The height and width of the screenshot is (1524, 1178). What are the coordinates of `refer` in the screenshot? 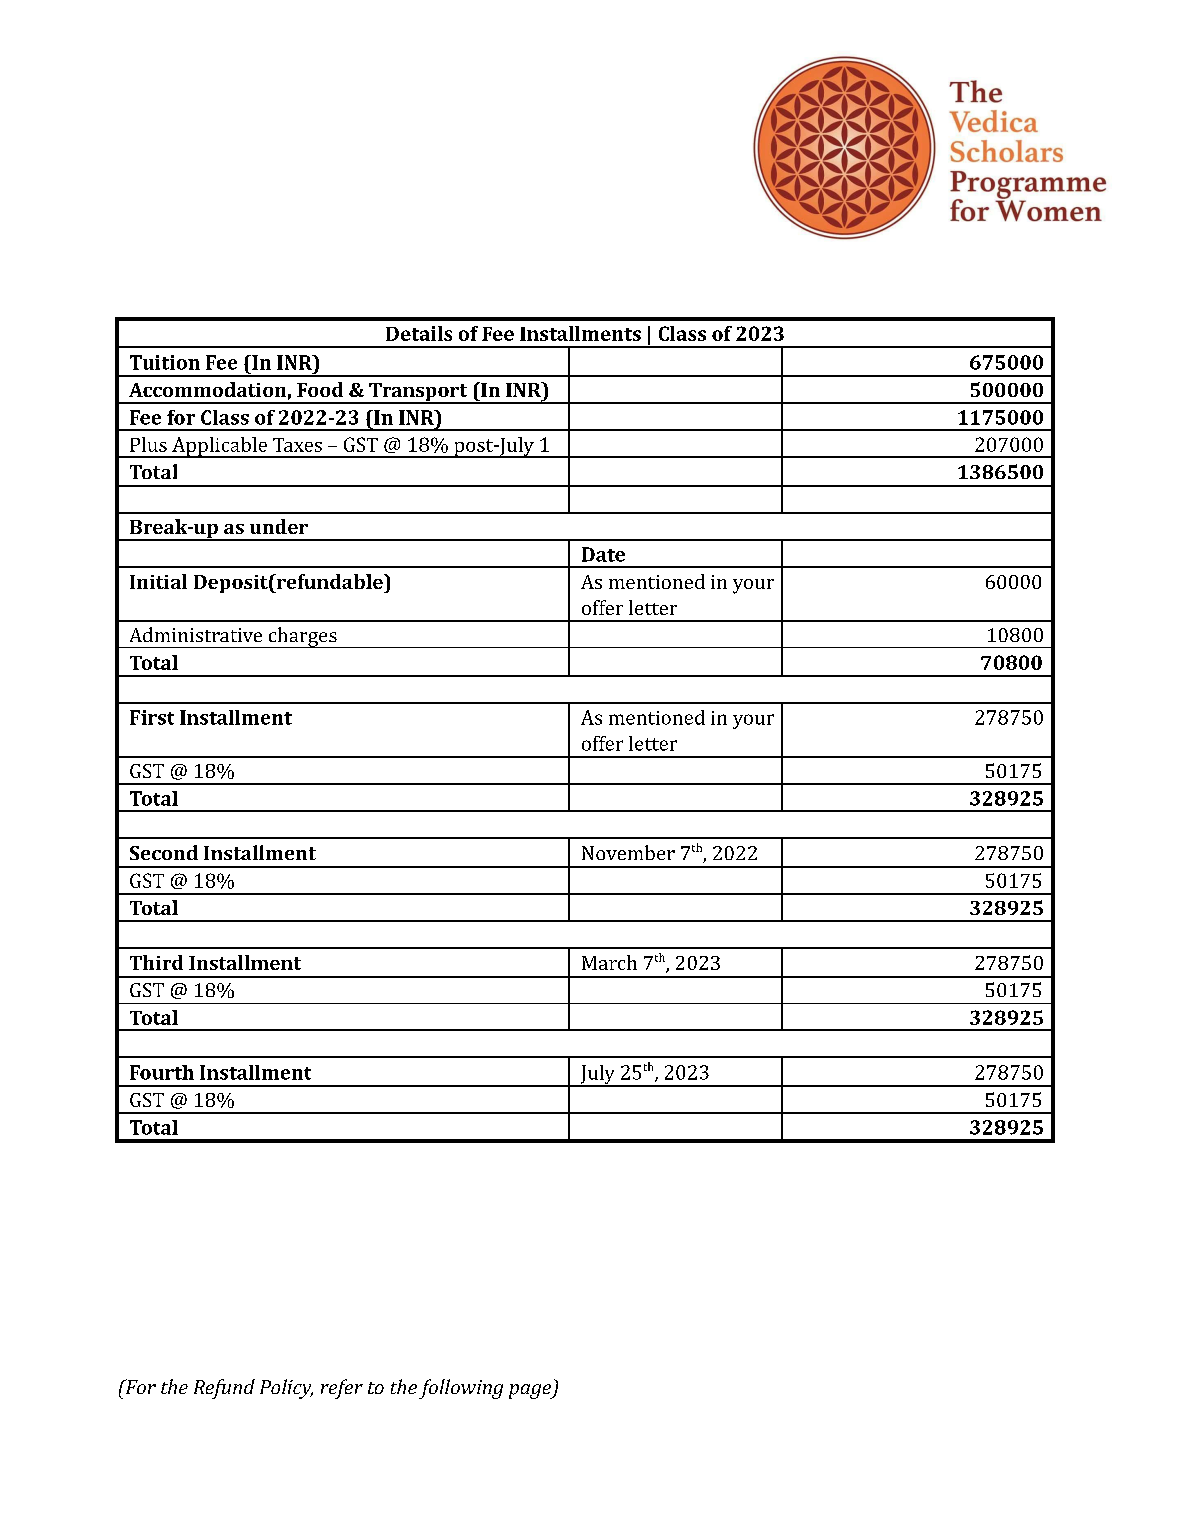 It's located at (342, 1389).
